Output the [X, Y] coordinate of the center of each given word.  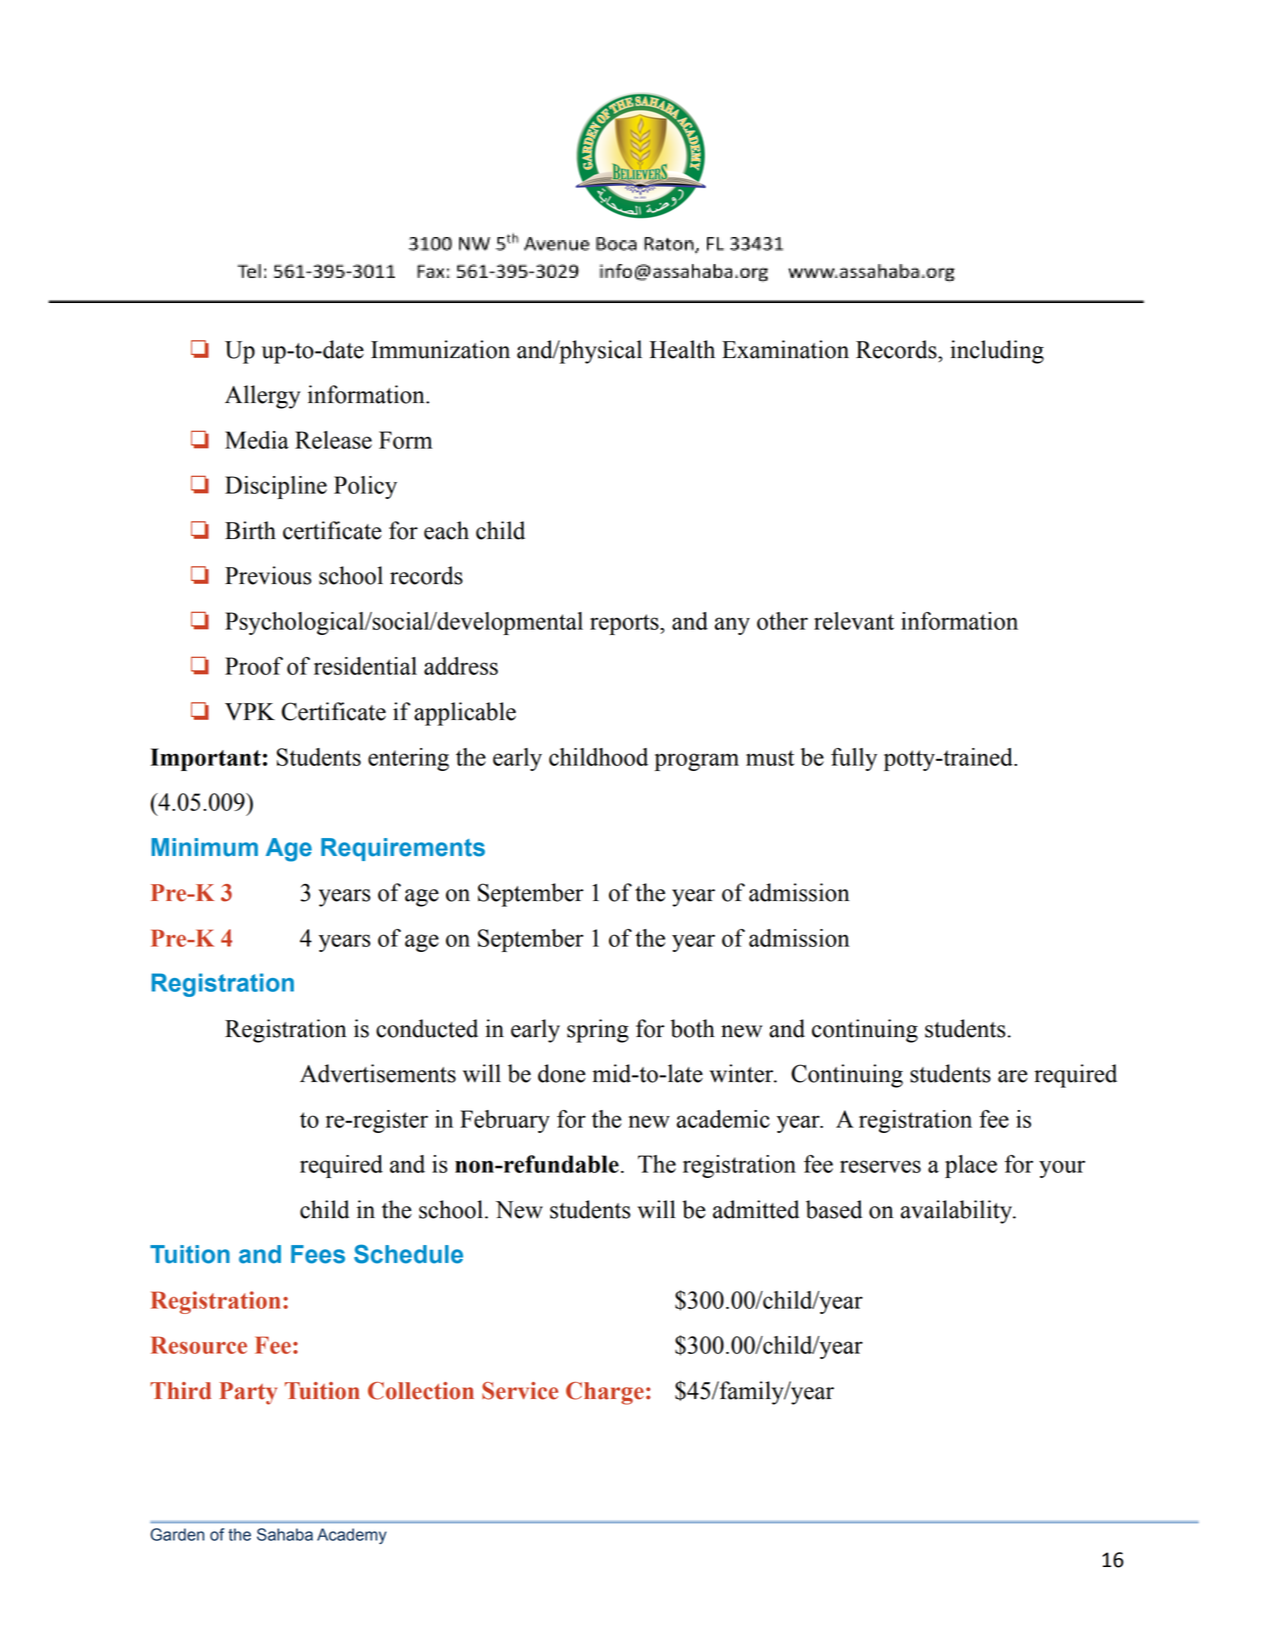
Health [682, 349]
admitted [756, 1209]
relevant [854, 621]
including [997, 352]
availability [958, 1212]
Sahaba [285, 1534]
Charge [605, 1393]
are [1013, 1076]
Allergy [262, 397]
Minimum [204, 847]
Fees [318, 1254]
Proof [254, 666]
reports [625, 624]
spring [598, 1031]
